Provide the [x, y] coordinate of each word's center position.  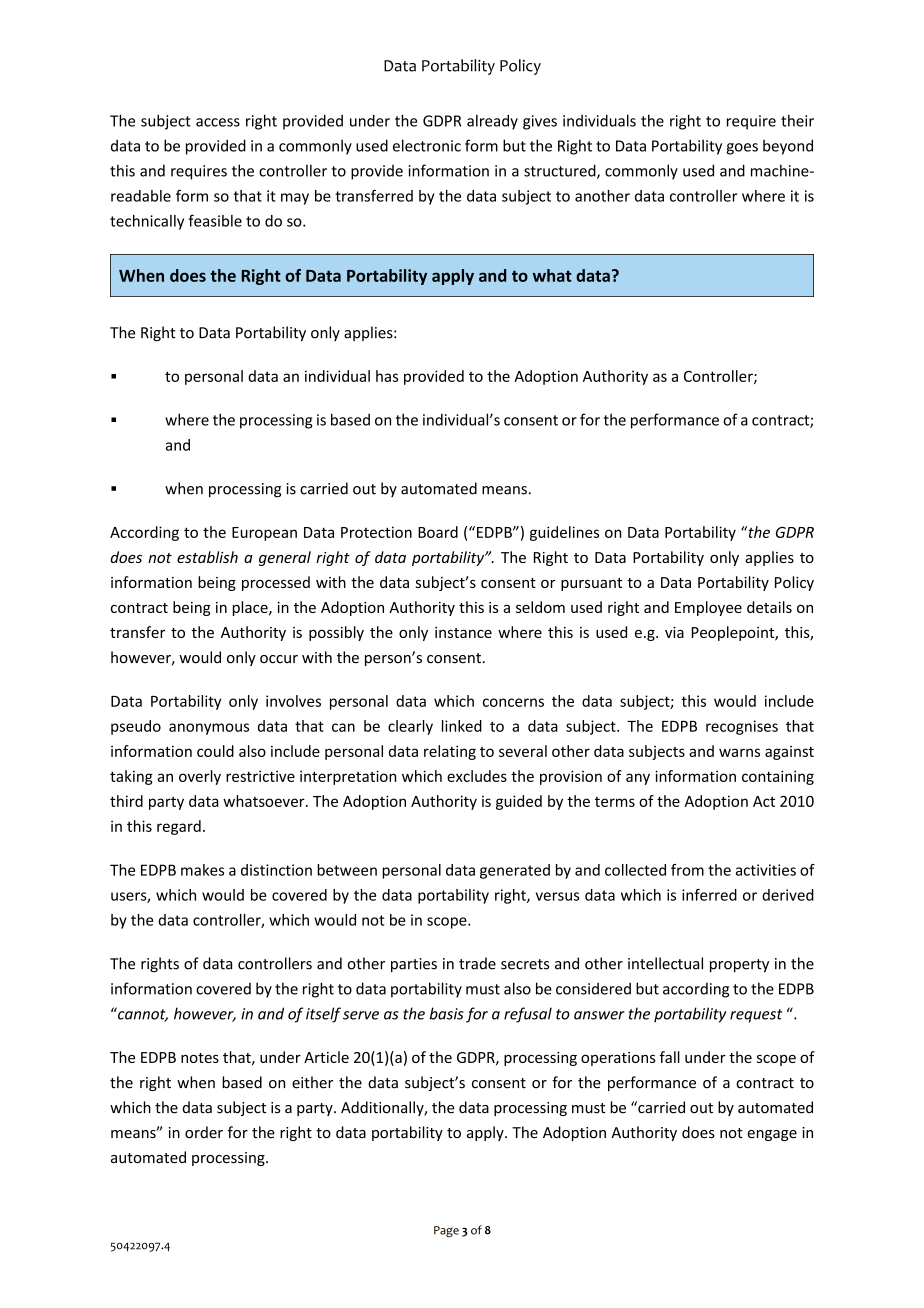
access [218, 122]
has [387, 376]
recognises [742, 727]
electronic [427, 145]
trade [477, 963]
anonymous [209, 729]
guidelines [564, 533]
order [204, 1132]
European [264, 534]
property [739, 966]
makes [202, 870]
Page [446, 1231]
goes [742, 149]
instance [463, 632]
